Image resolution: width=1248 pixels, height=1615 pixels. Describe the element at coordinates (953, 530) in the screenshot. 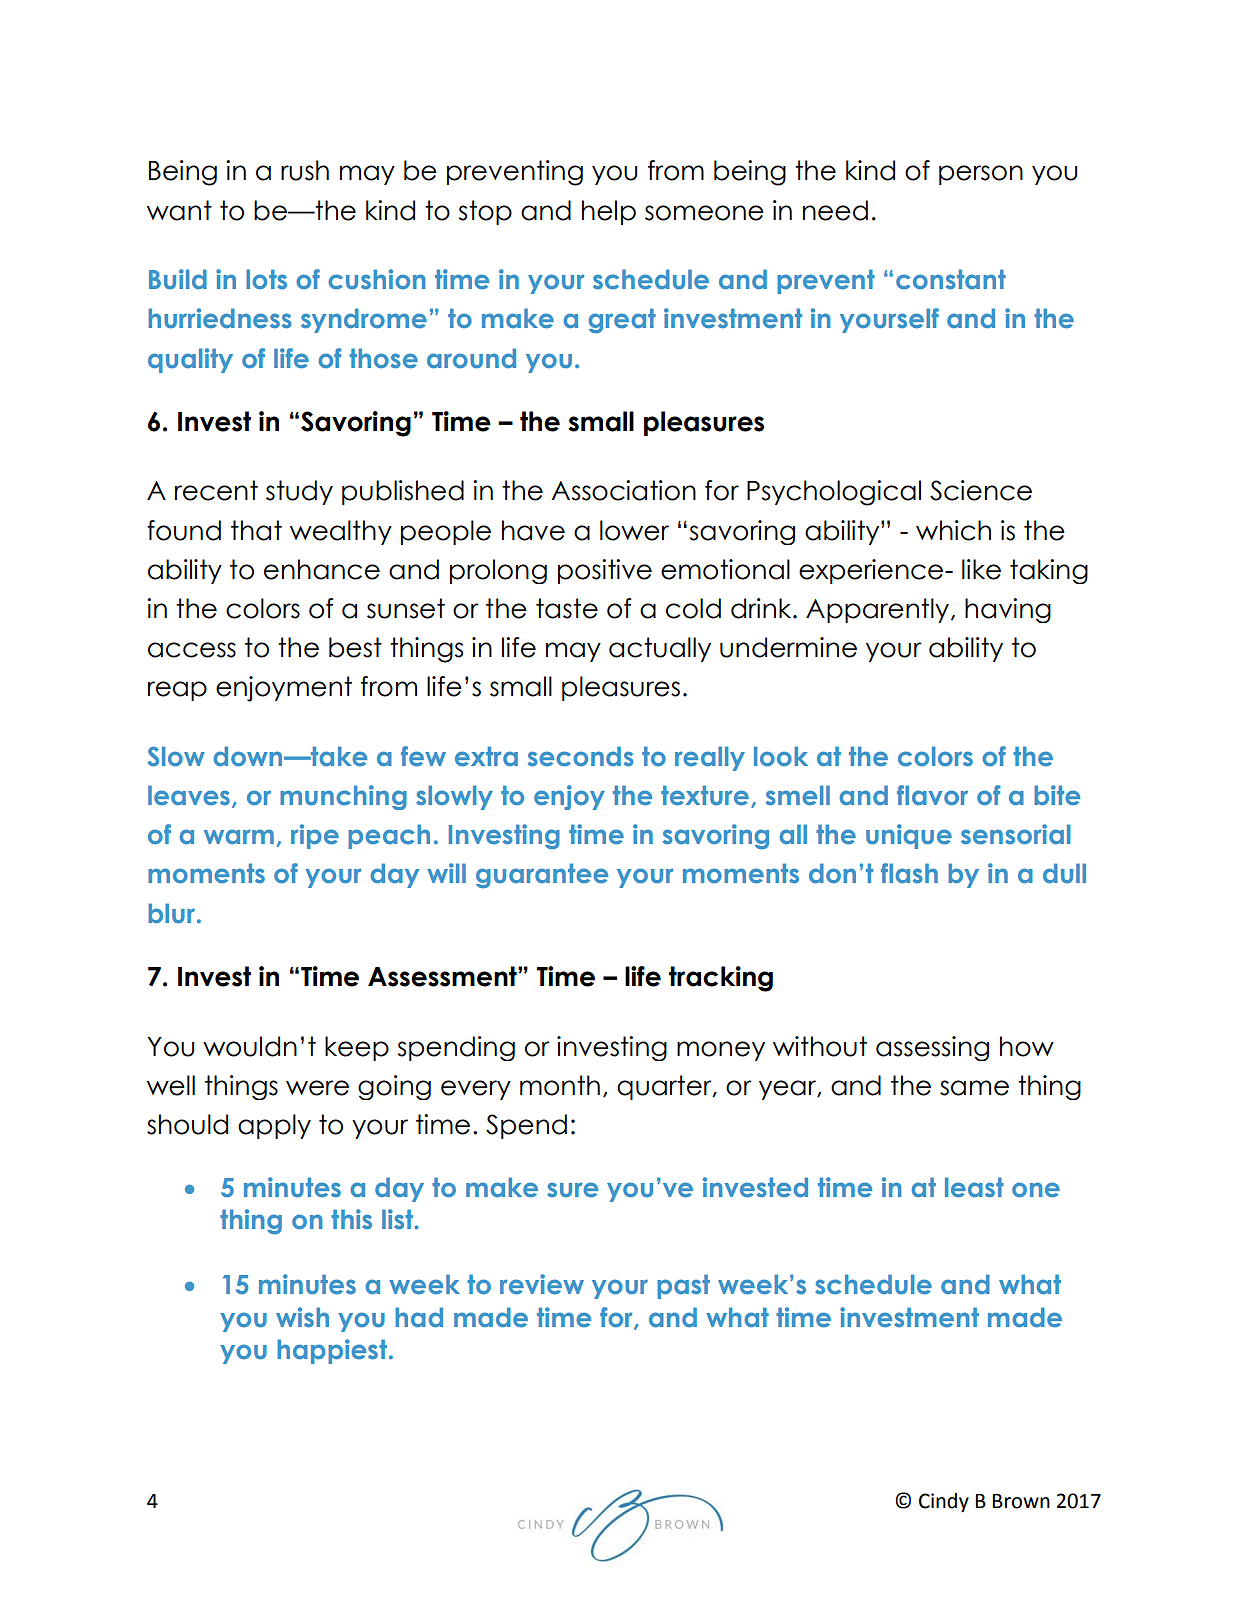

I see `which` at that location.
